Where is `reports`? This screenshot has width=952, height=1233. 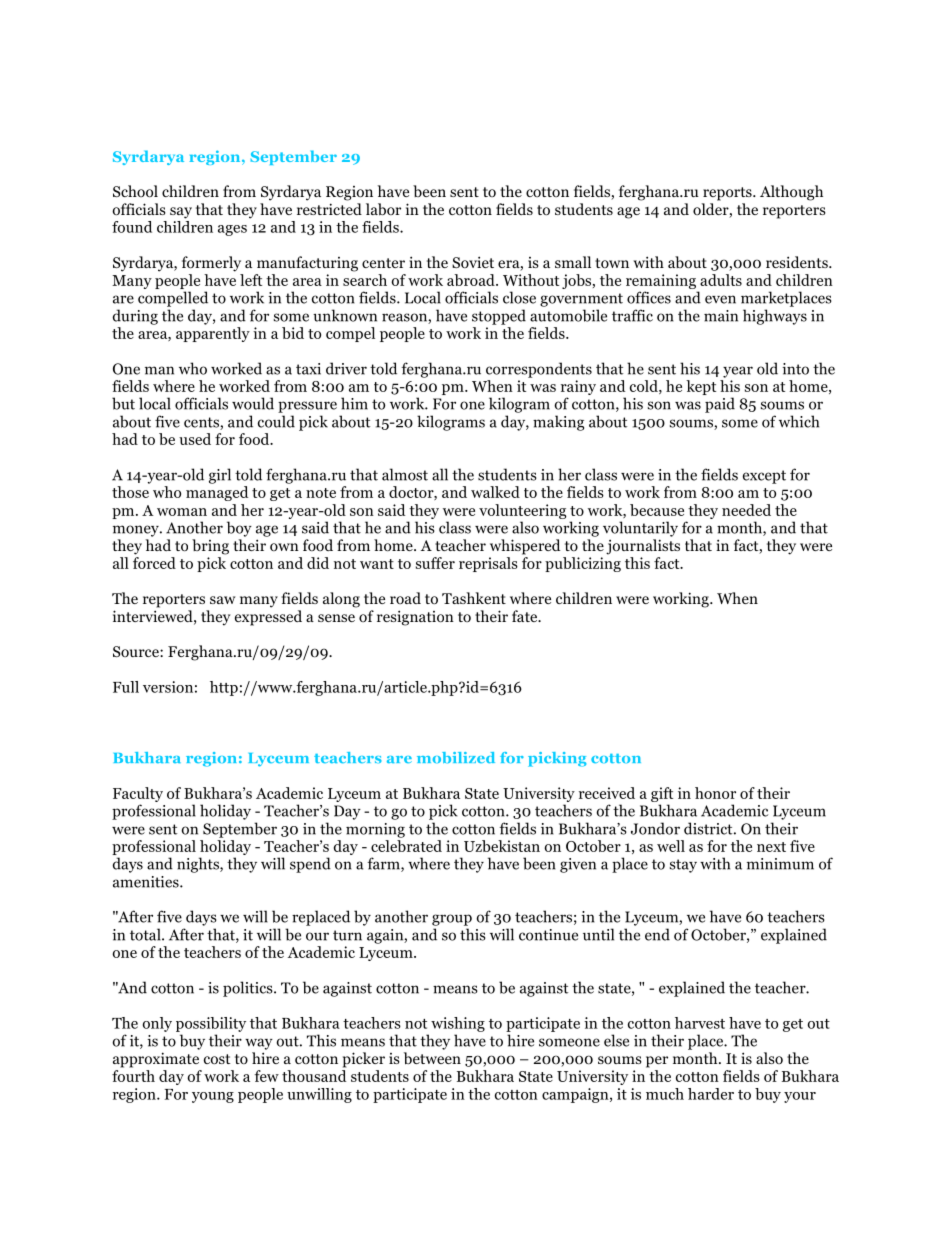
reports is located at coordinates (728, 194).
